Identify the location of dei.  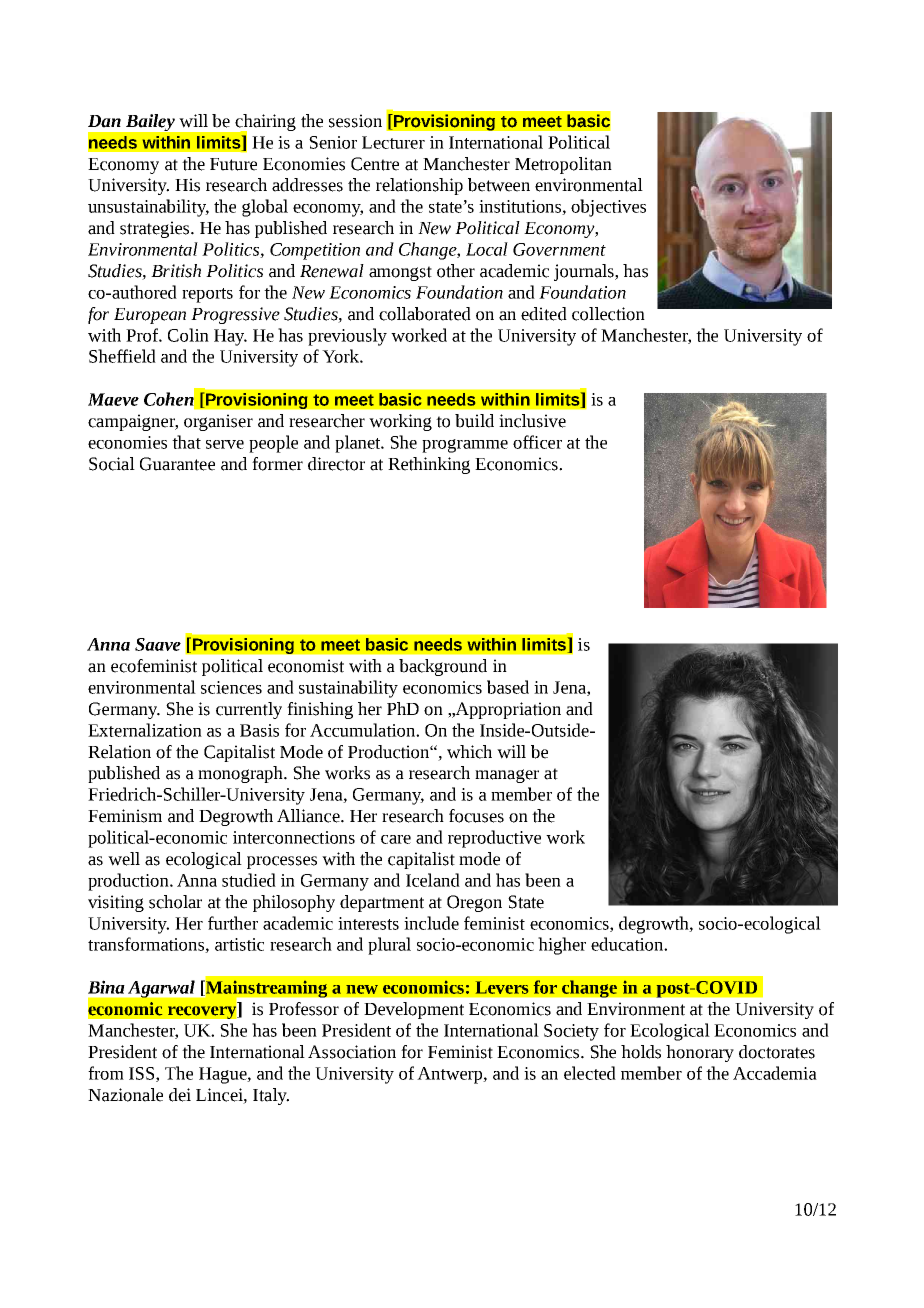
(180, 1095).
